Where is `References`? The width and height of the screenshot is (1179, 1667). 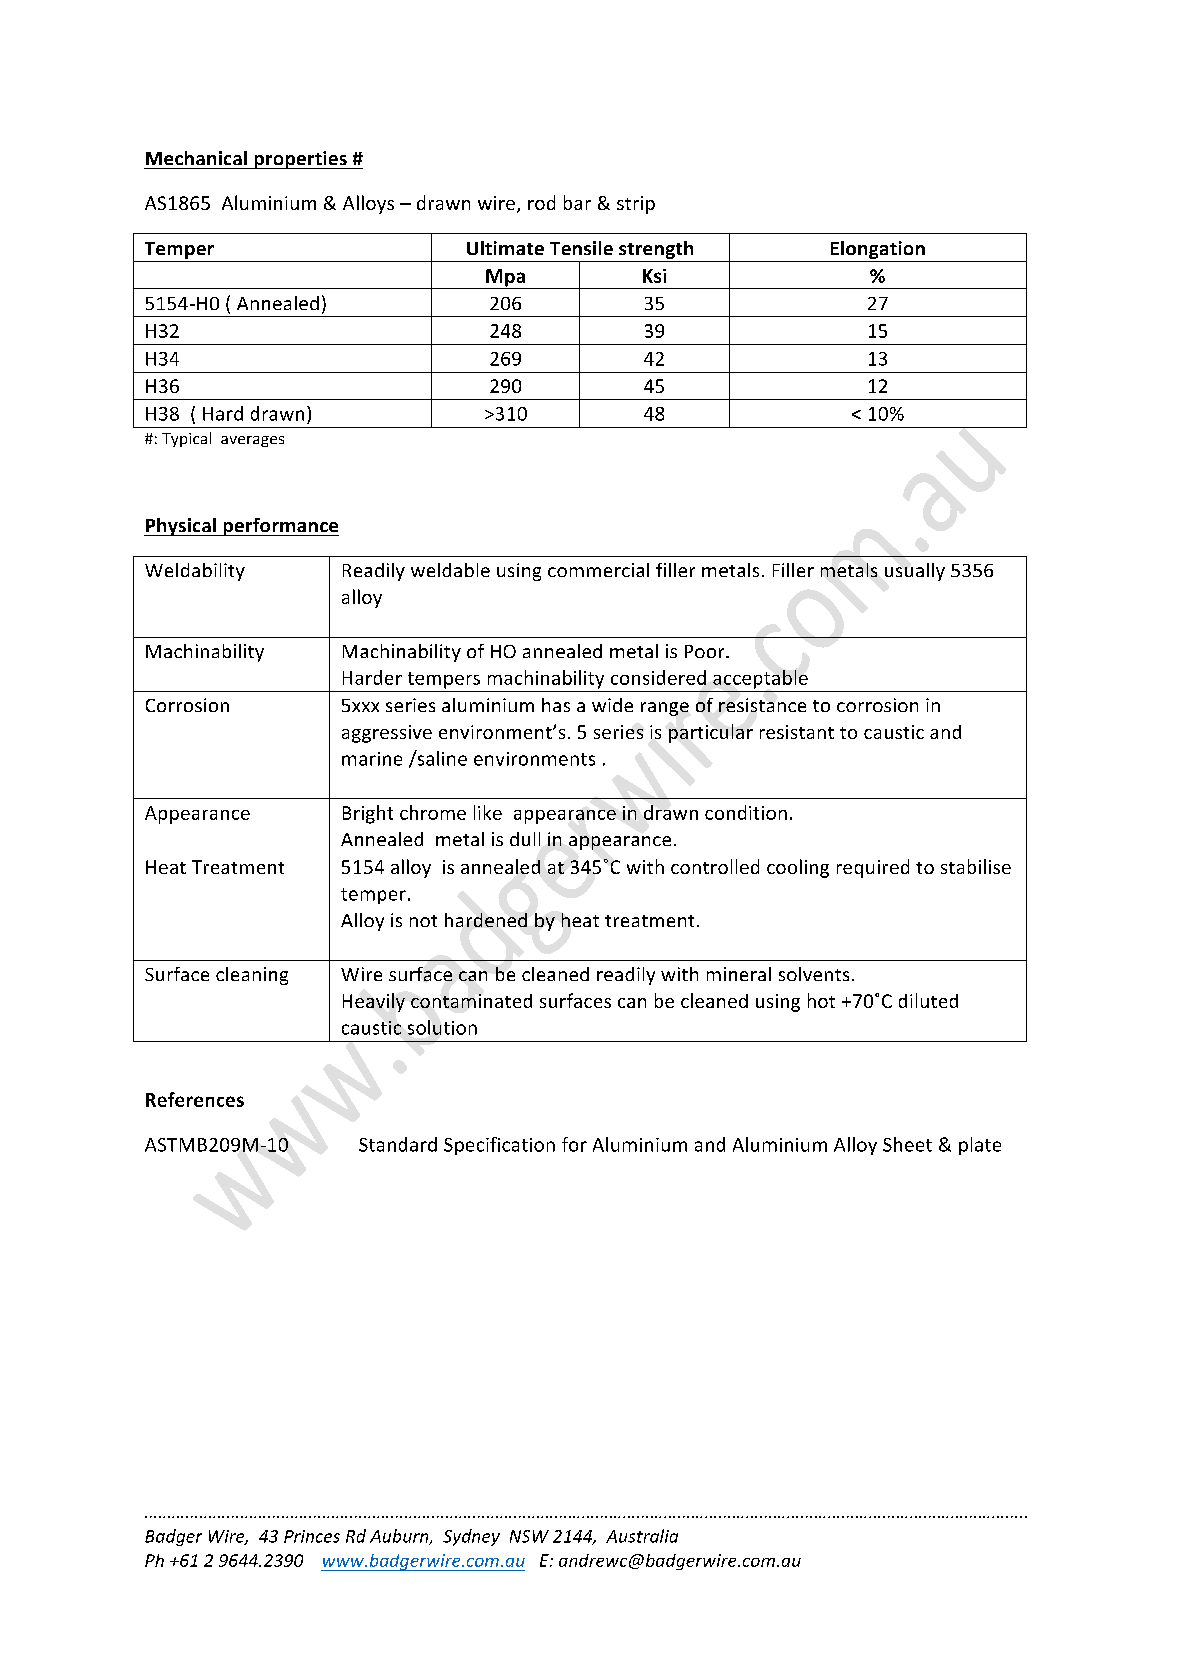 References is located at coordinates (195, 1099).
